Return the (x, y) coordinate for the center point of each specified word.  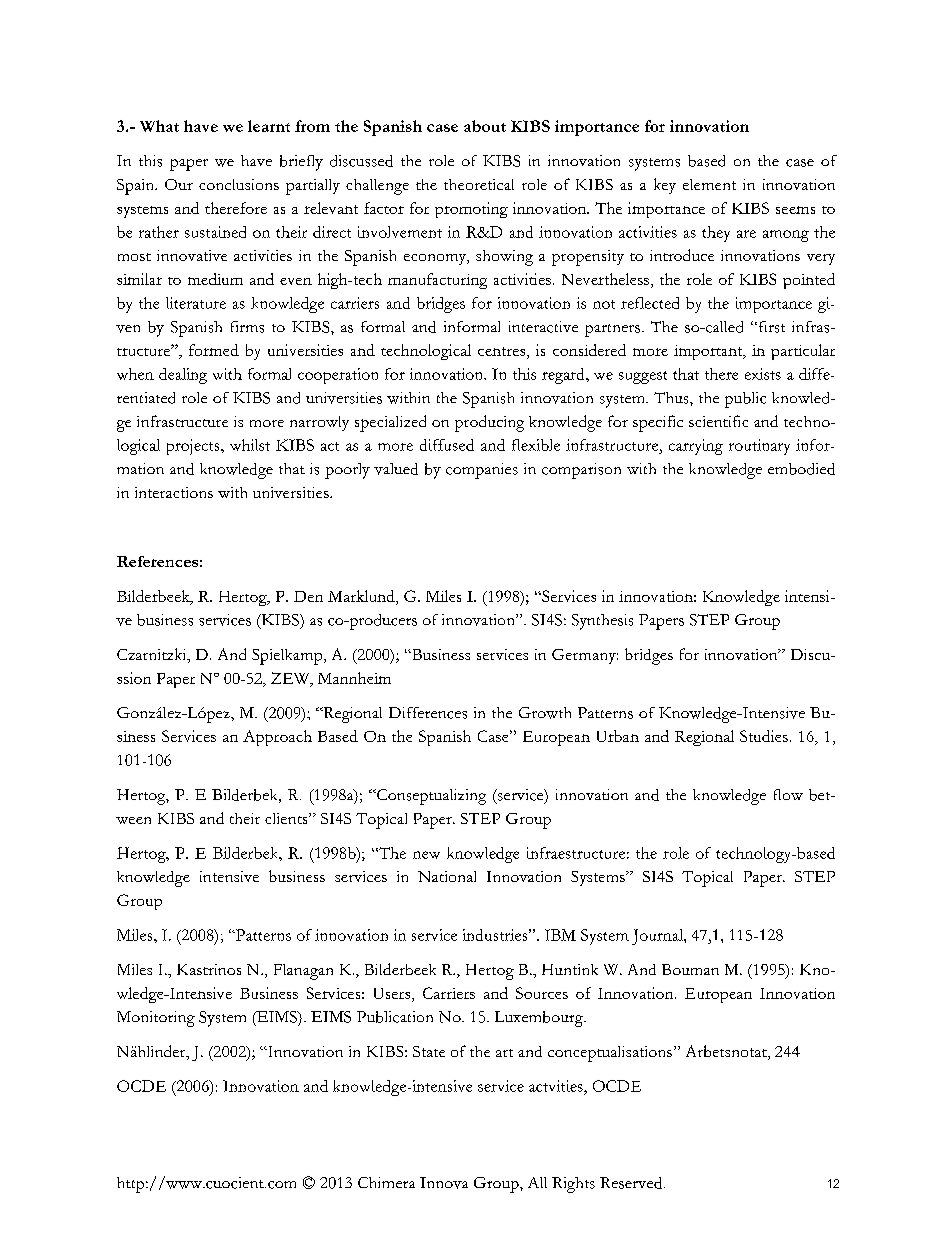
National (447, 876)
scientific (718, 421)
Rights (573, 1185)
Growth (545, 713)
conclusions (239, 184)
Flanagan (303, 972)
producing (489, 423)
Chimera (386, 1182)
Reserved (632, 1183)
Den (308, 596)
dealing (183, 376)
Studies (764, 736)
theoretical (479, 184)
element (709, 184)
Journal (658, 937)
